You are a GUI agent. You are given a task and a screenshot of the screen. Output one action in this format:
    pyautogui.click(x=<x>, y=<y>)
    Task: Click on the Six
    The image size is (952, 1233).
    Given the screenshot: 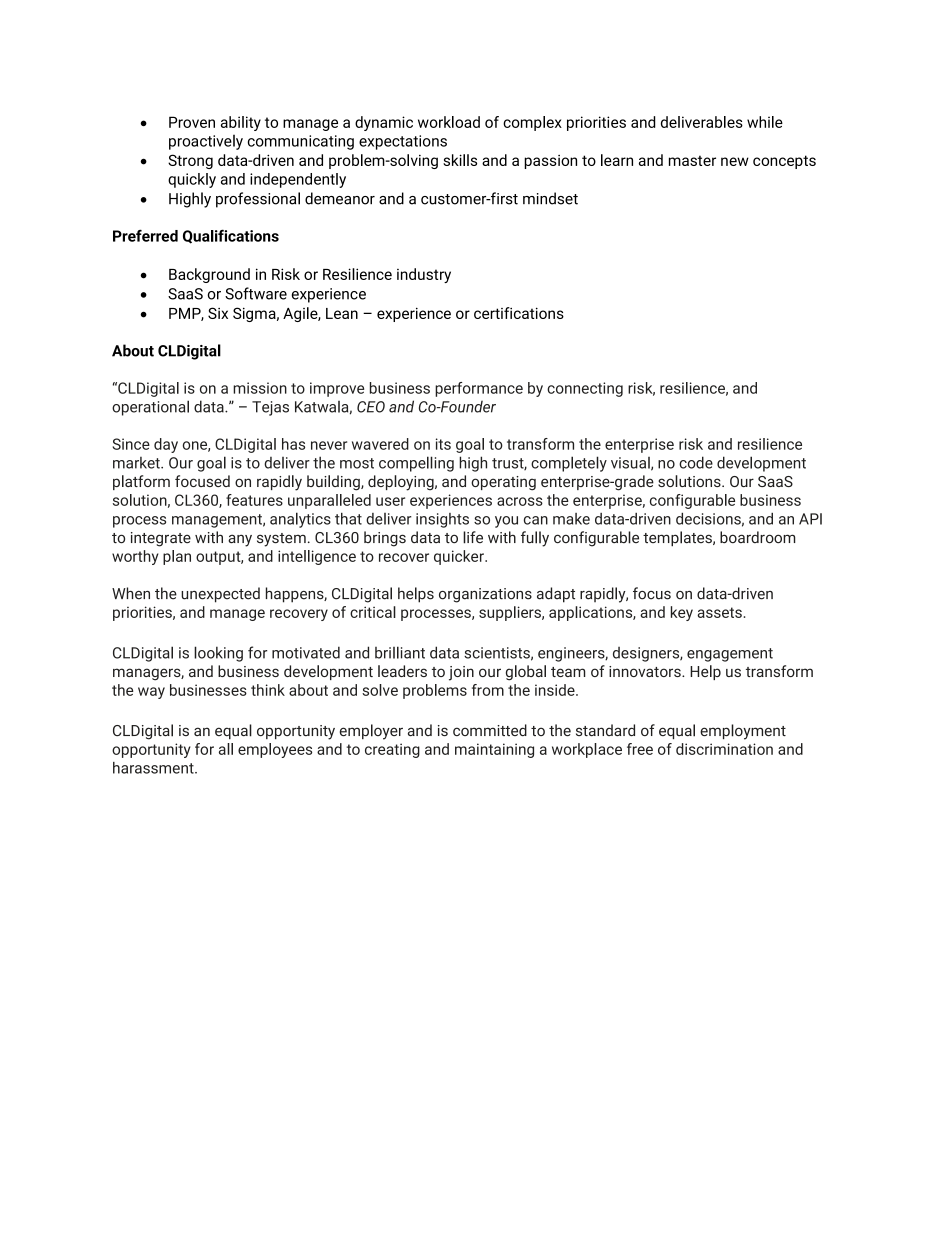 What is the action you would take?
    pyautogui.click(x=218, y=313)
